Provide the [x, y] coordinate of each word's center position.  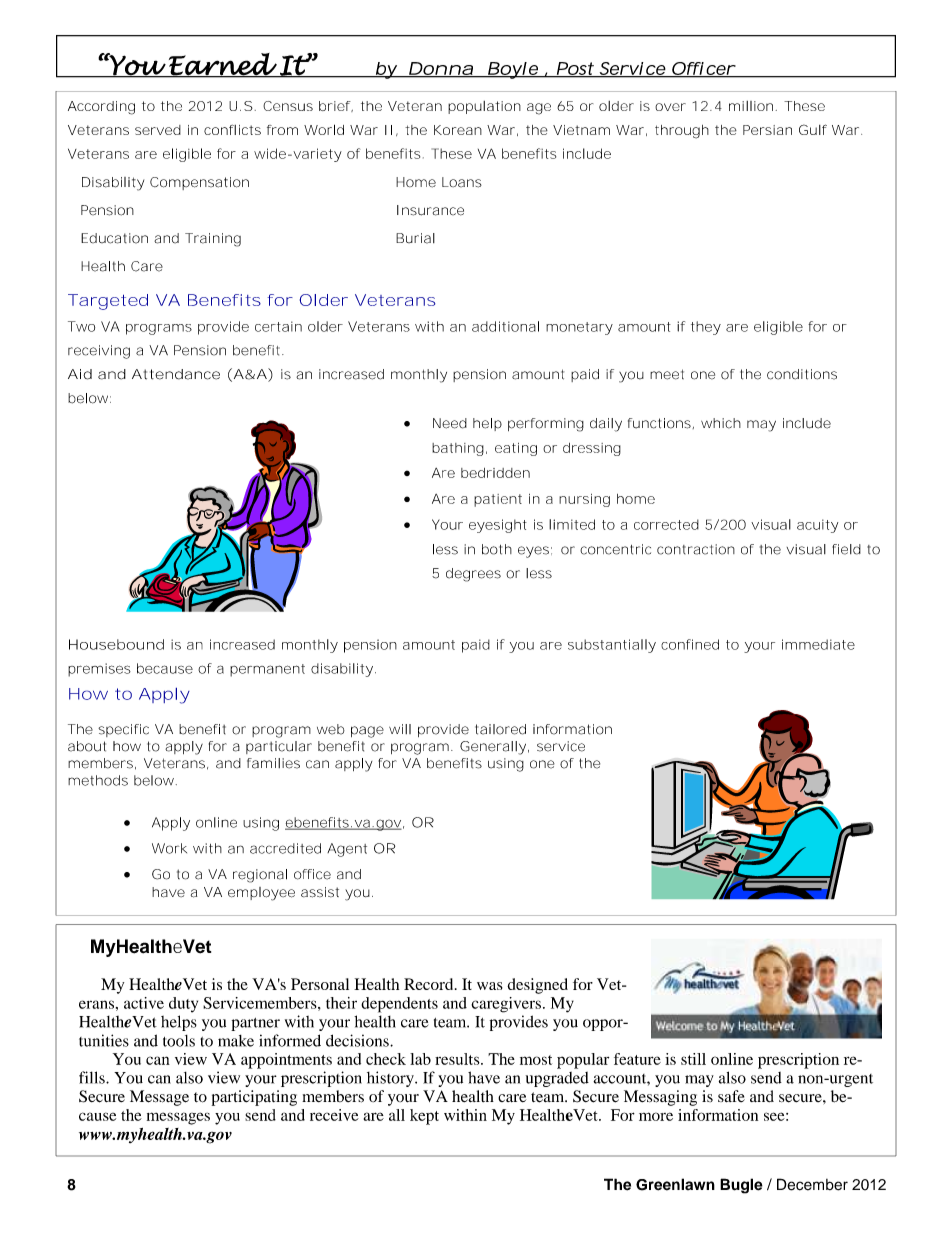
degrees [473, 575]
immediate [818, 644]
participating [254, 1098]
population [484, 107]
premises [99, 670]
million [751, 106]
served [158, 130]
